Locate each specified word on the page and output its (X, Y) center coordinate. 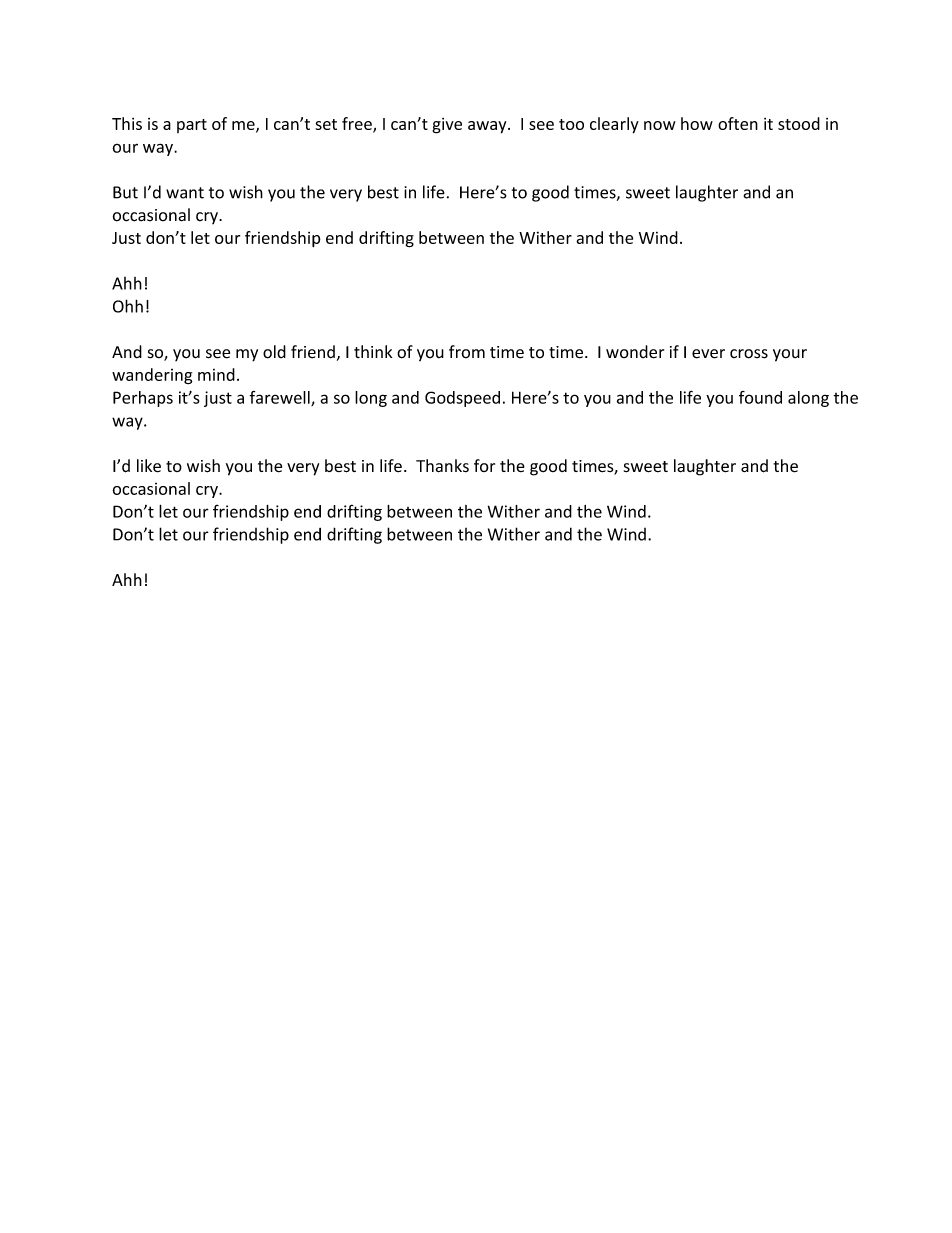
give (447, 126)
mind (216, 374)
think (373, 351)
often (738, 123)
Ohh (128, 306)
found (760, 397)
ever (708, 354)
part (192, 126)
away (488, 127)
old (274, 352)
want (185, 193)
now (660, 125)
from (467, 352)
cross (749, 354)
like (149, 466)
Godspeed (462, 399)
